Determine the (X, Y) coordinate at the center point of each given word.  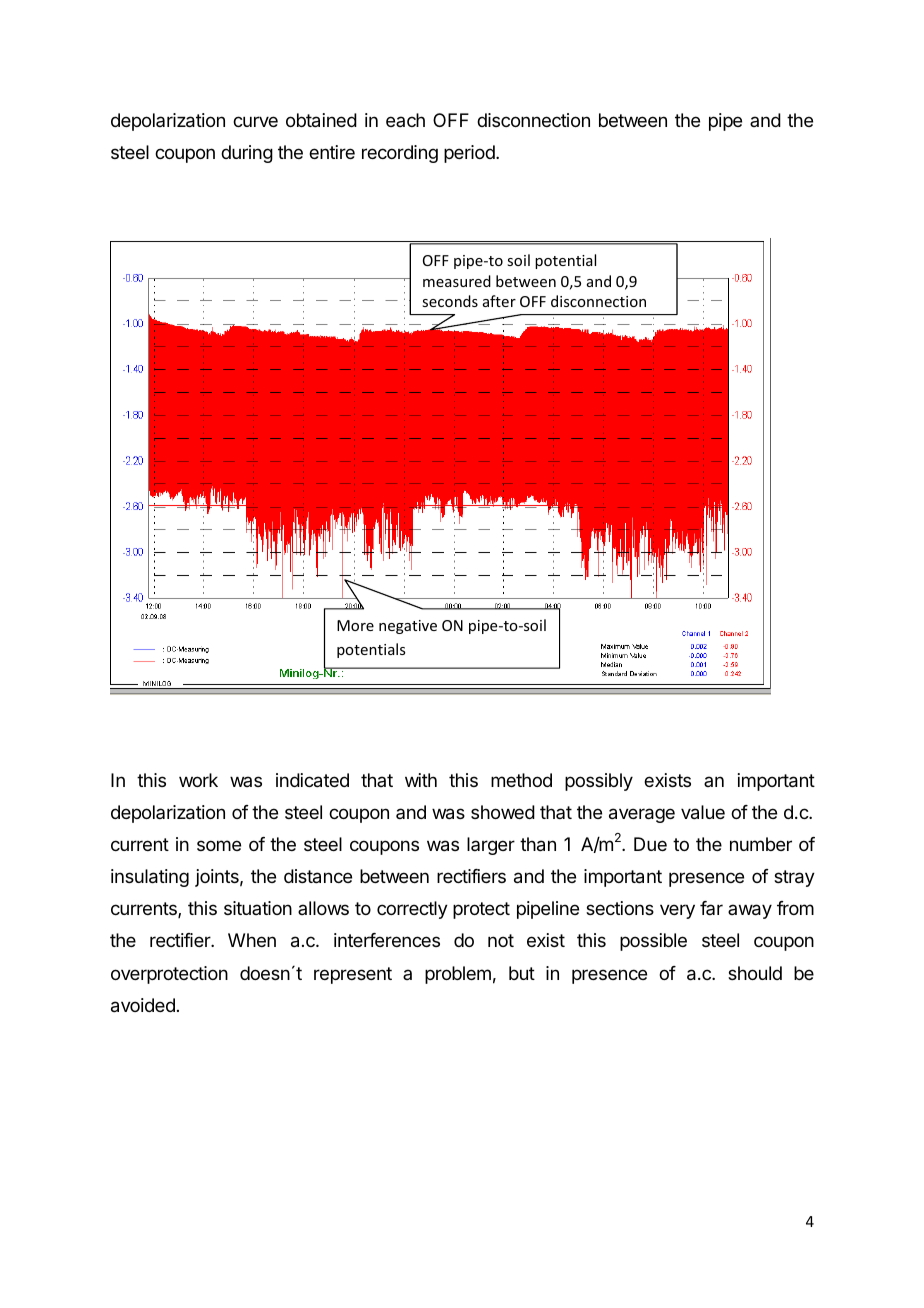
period (470, 154)
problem (458, 975)
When (252, 940)
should (755, 973)
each (405, 120)
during (247, 154)
